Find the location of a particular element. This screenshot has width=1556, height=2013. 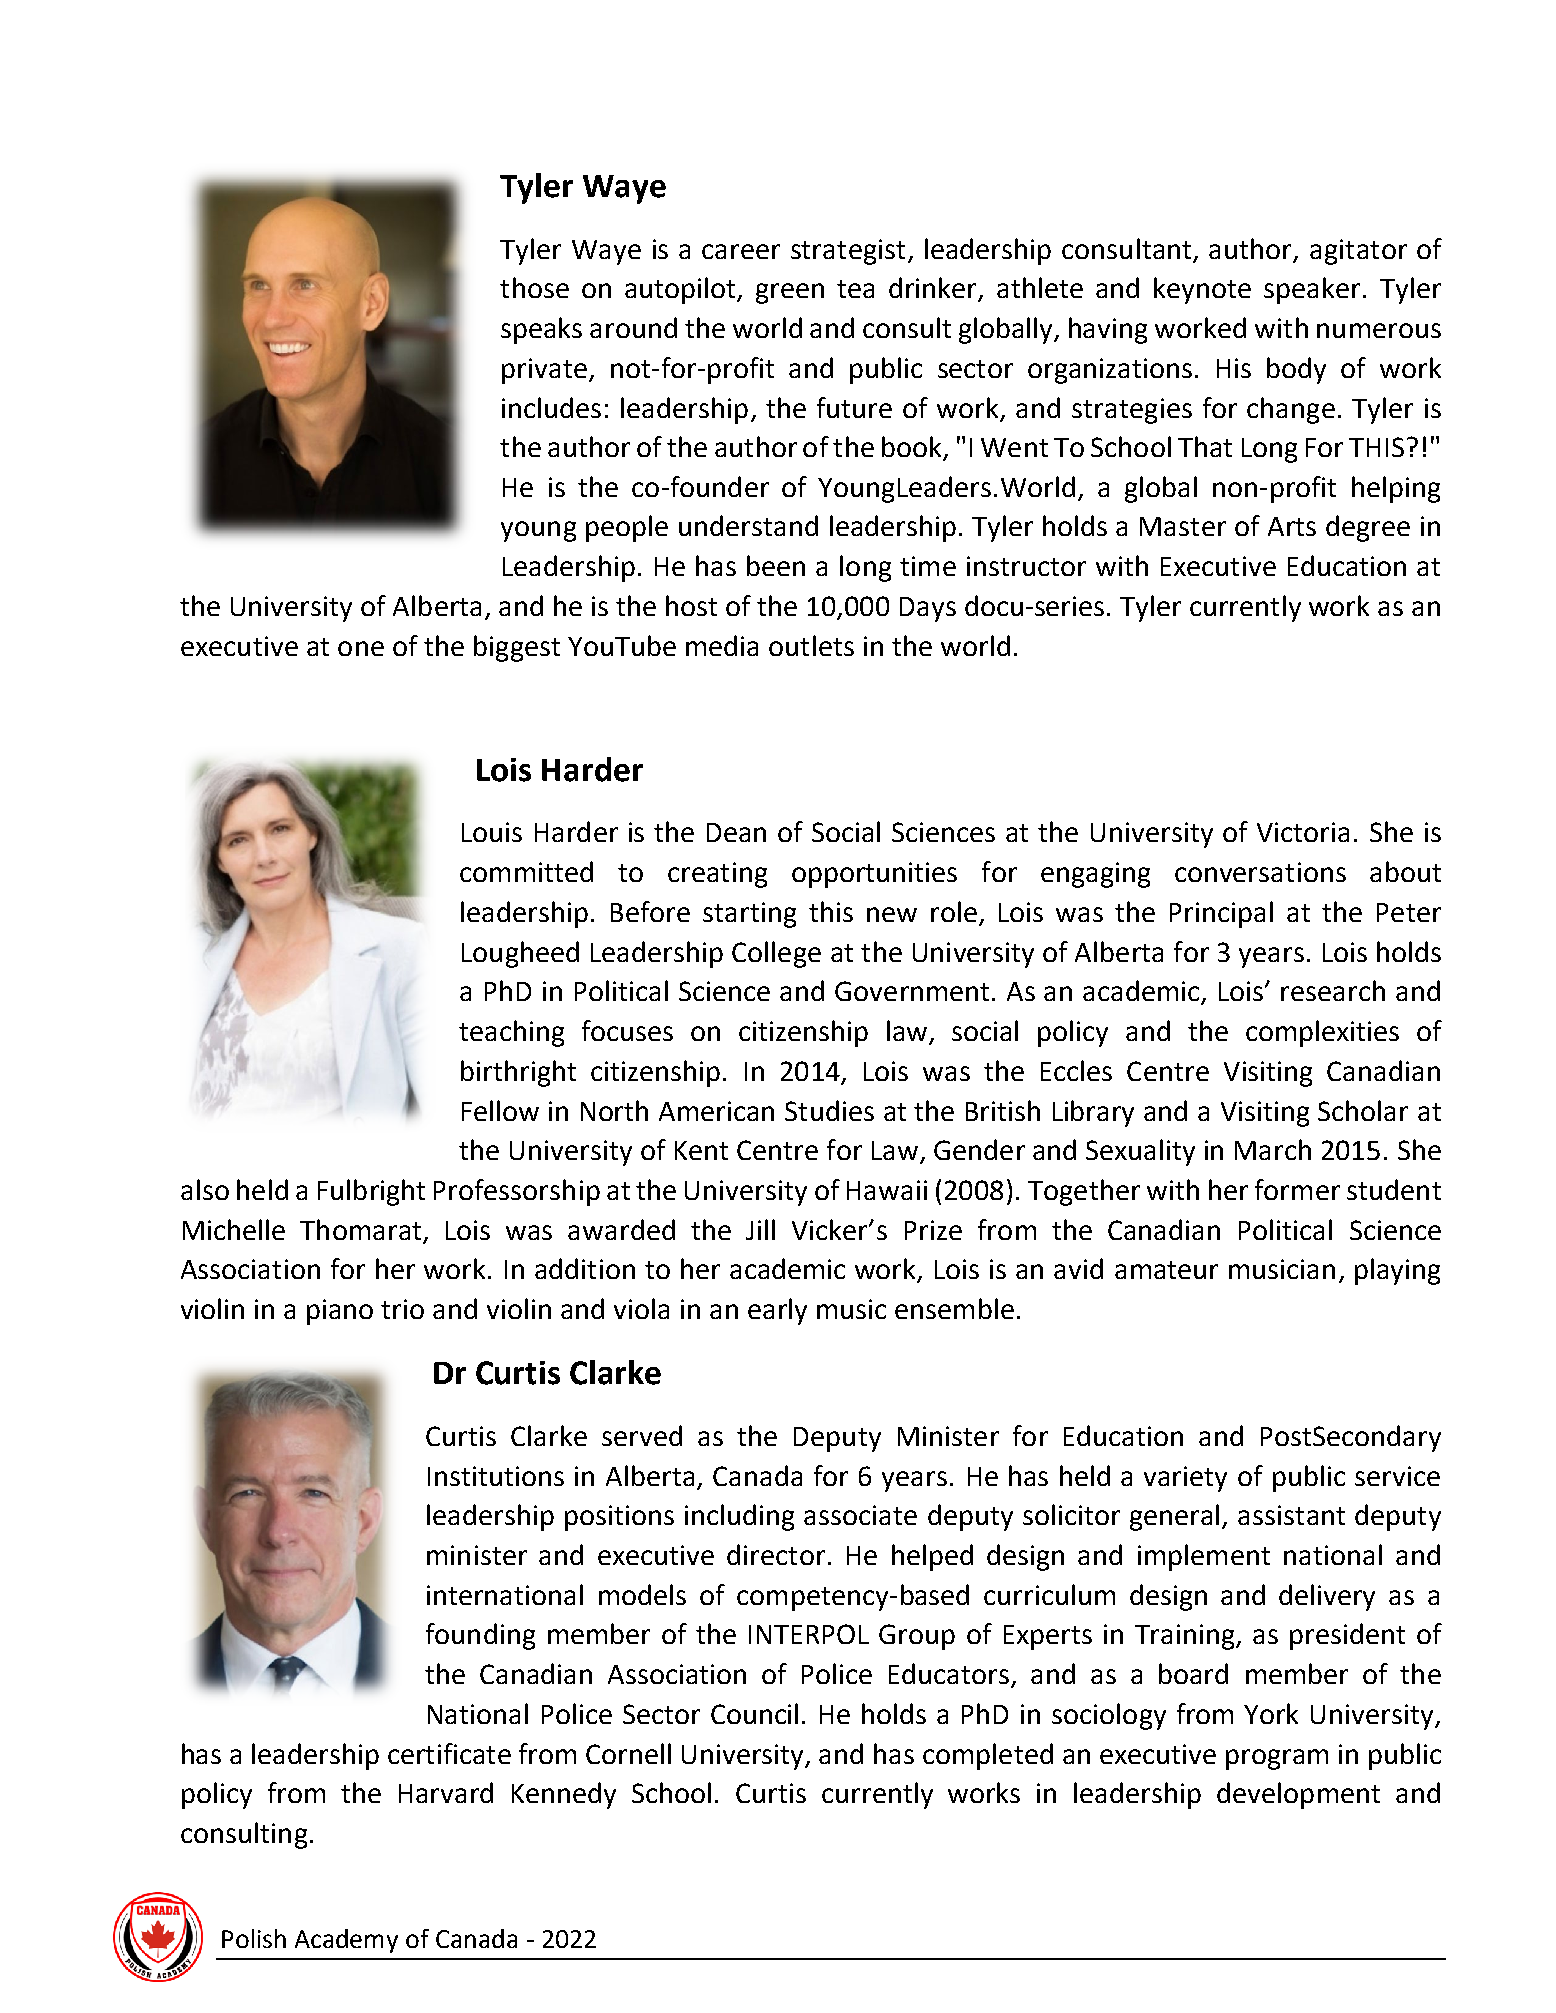

Council is located at coordinates (754, 1713).
